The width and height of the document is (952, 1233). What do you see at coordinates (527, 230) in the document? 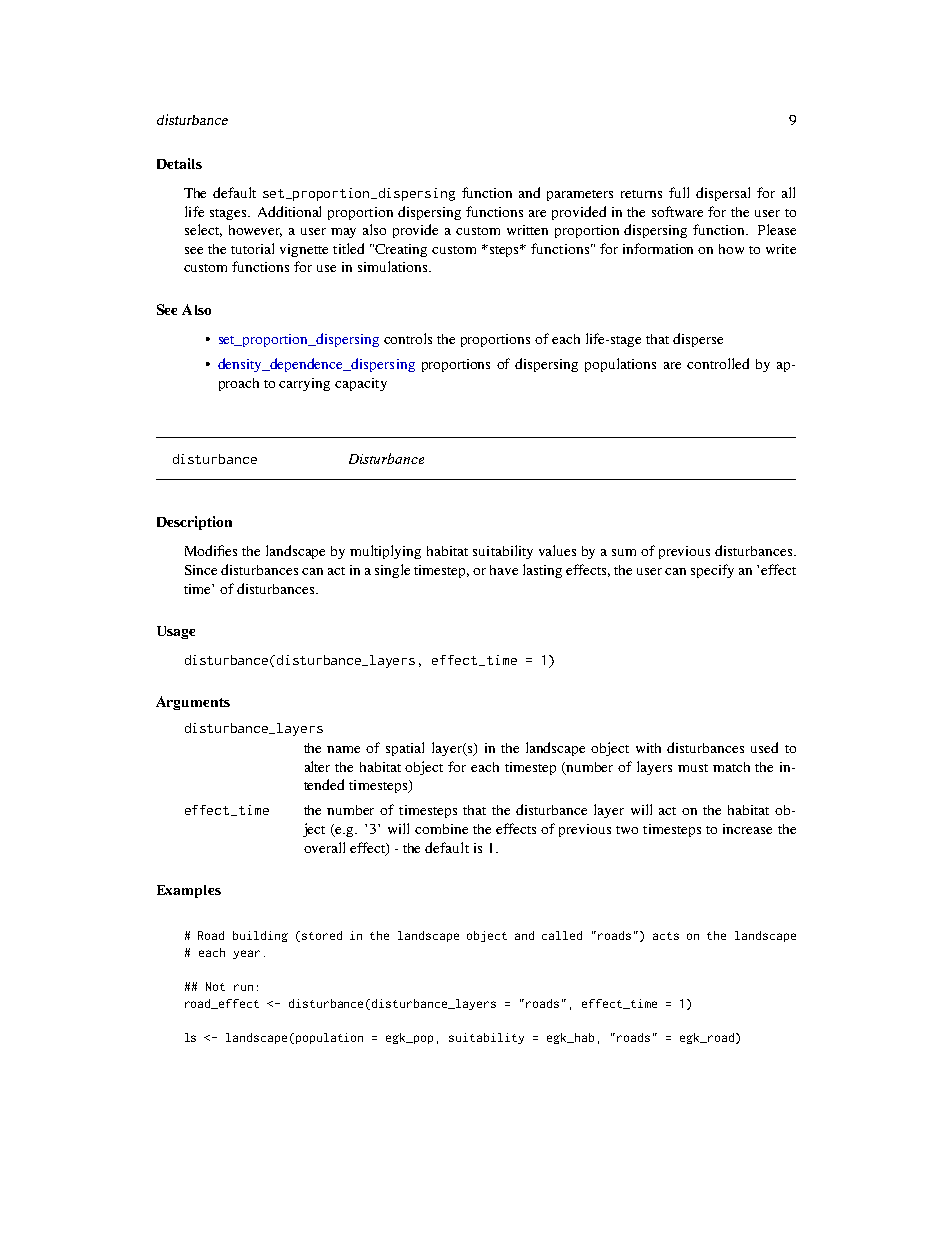
I see `written` at bounding box center [527, 230].
